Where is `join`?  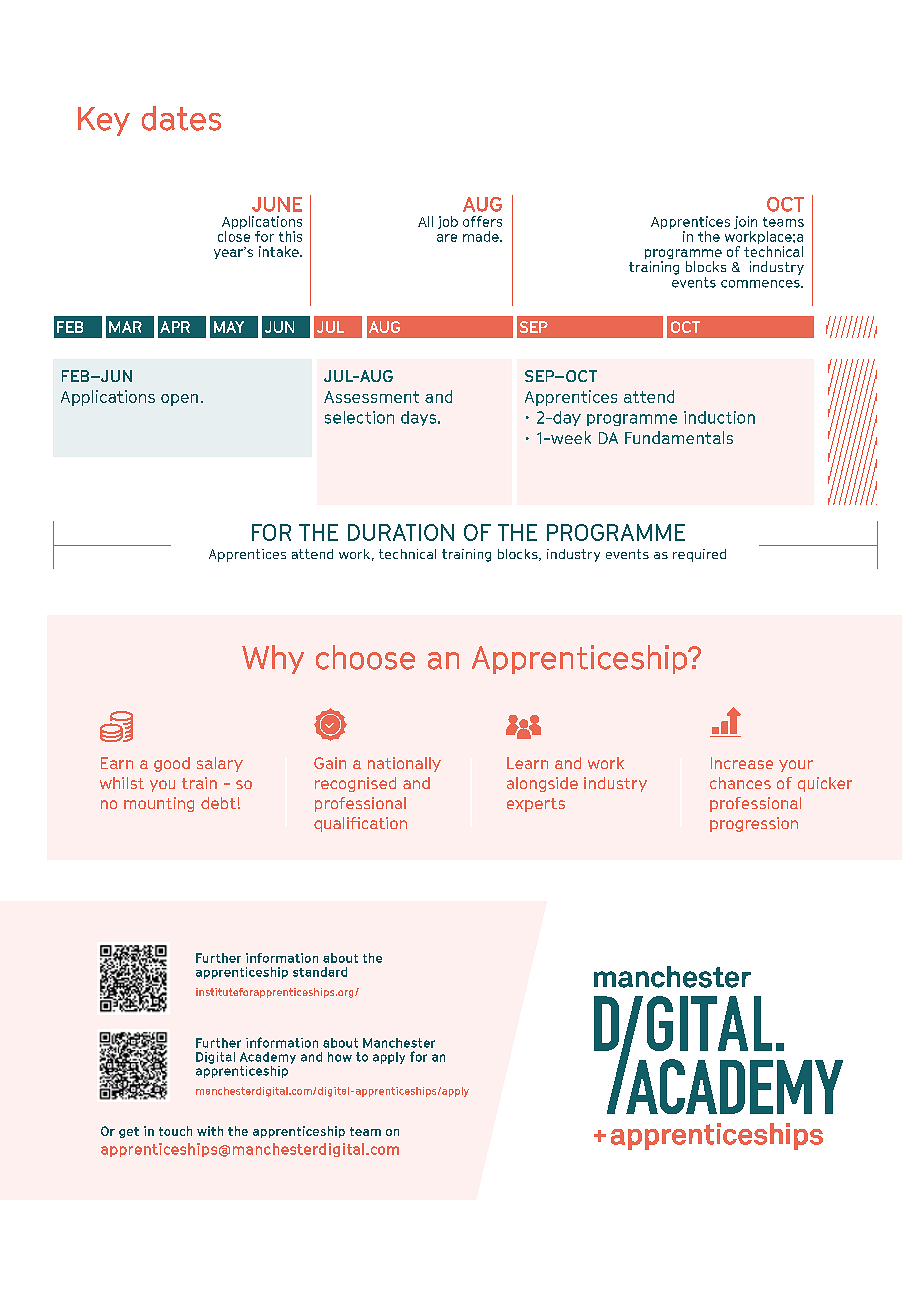
join is located at coordinates (745, 222).
